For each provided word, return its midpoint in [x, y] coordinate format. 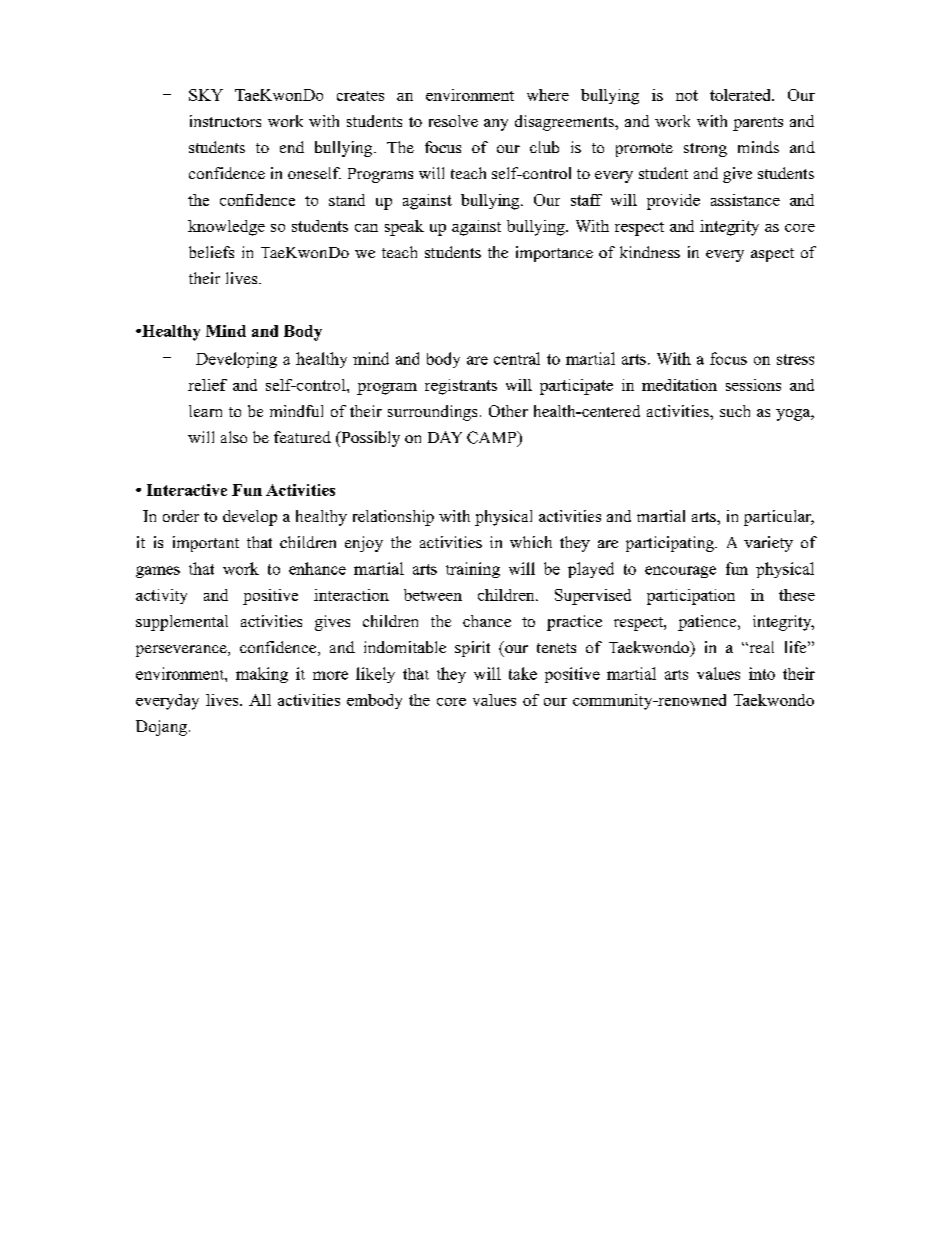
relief [207, 385]
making [262, 675]
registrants [461, 387]
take [523, 673]
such [735, 411]
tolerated [742, 95]
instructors [225, 121]
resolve [453, 121]
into [762, 673]
